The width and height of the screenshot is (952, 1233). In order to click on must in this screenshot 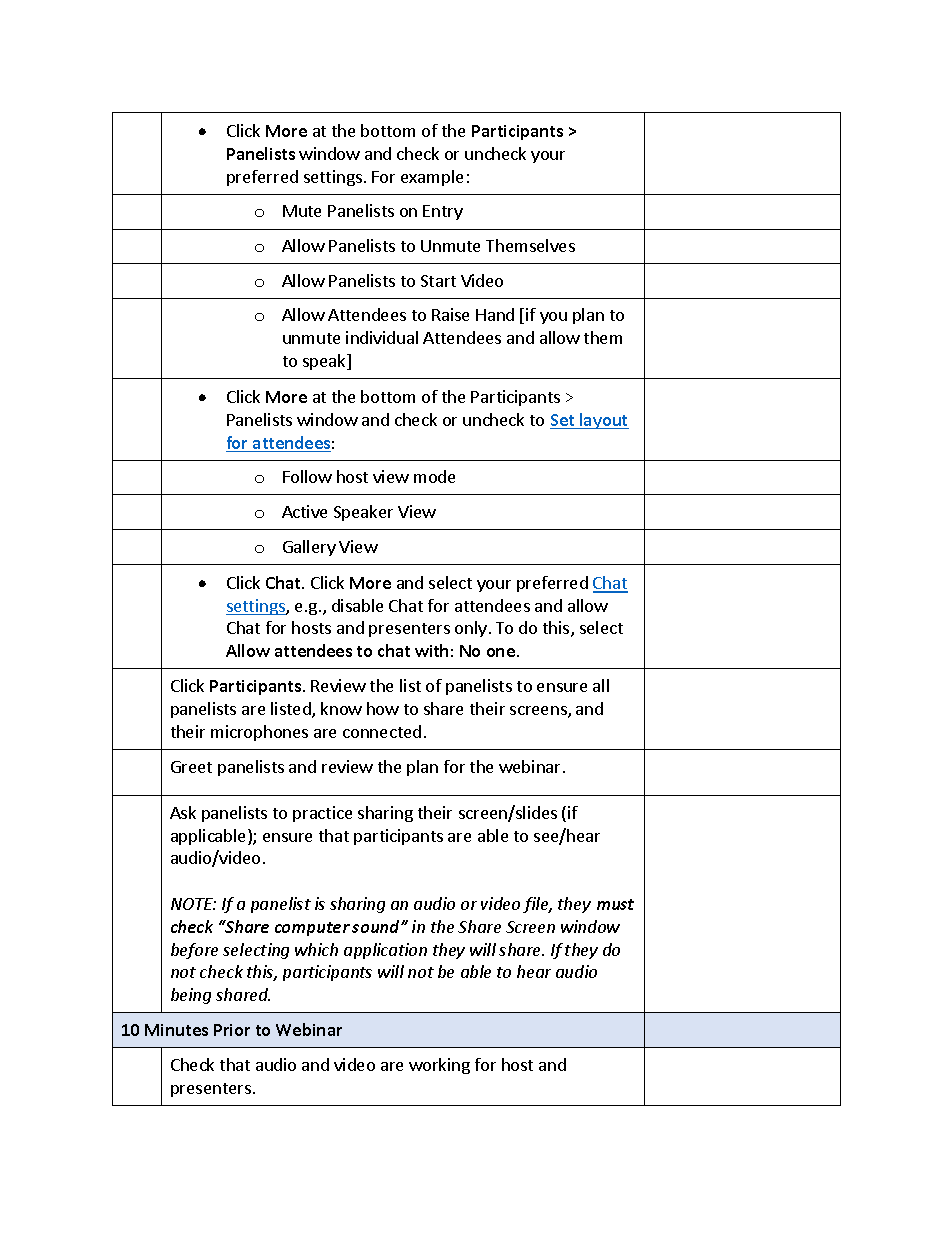, I will do `click(615, 904)`.
